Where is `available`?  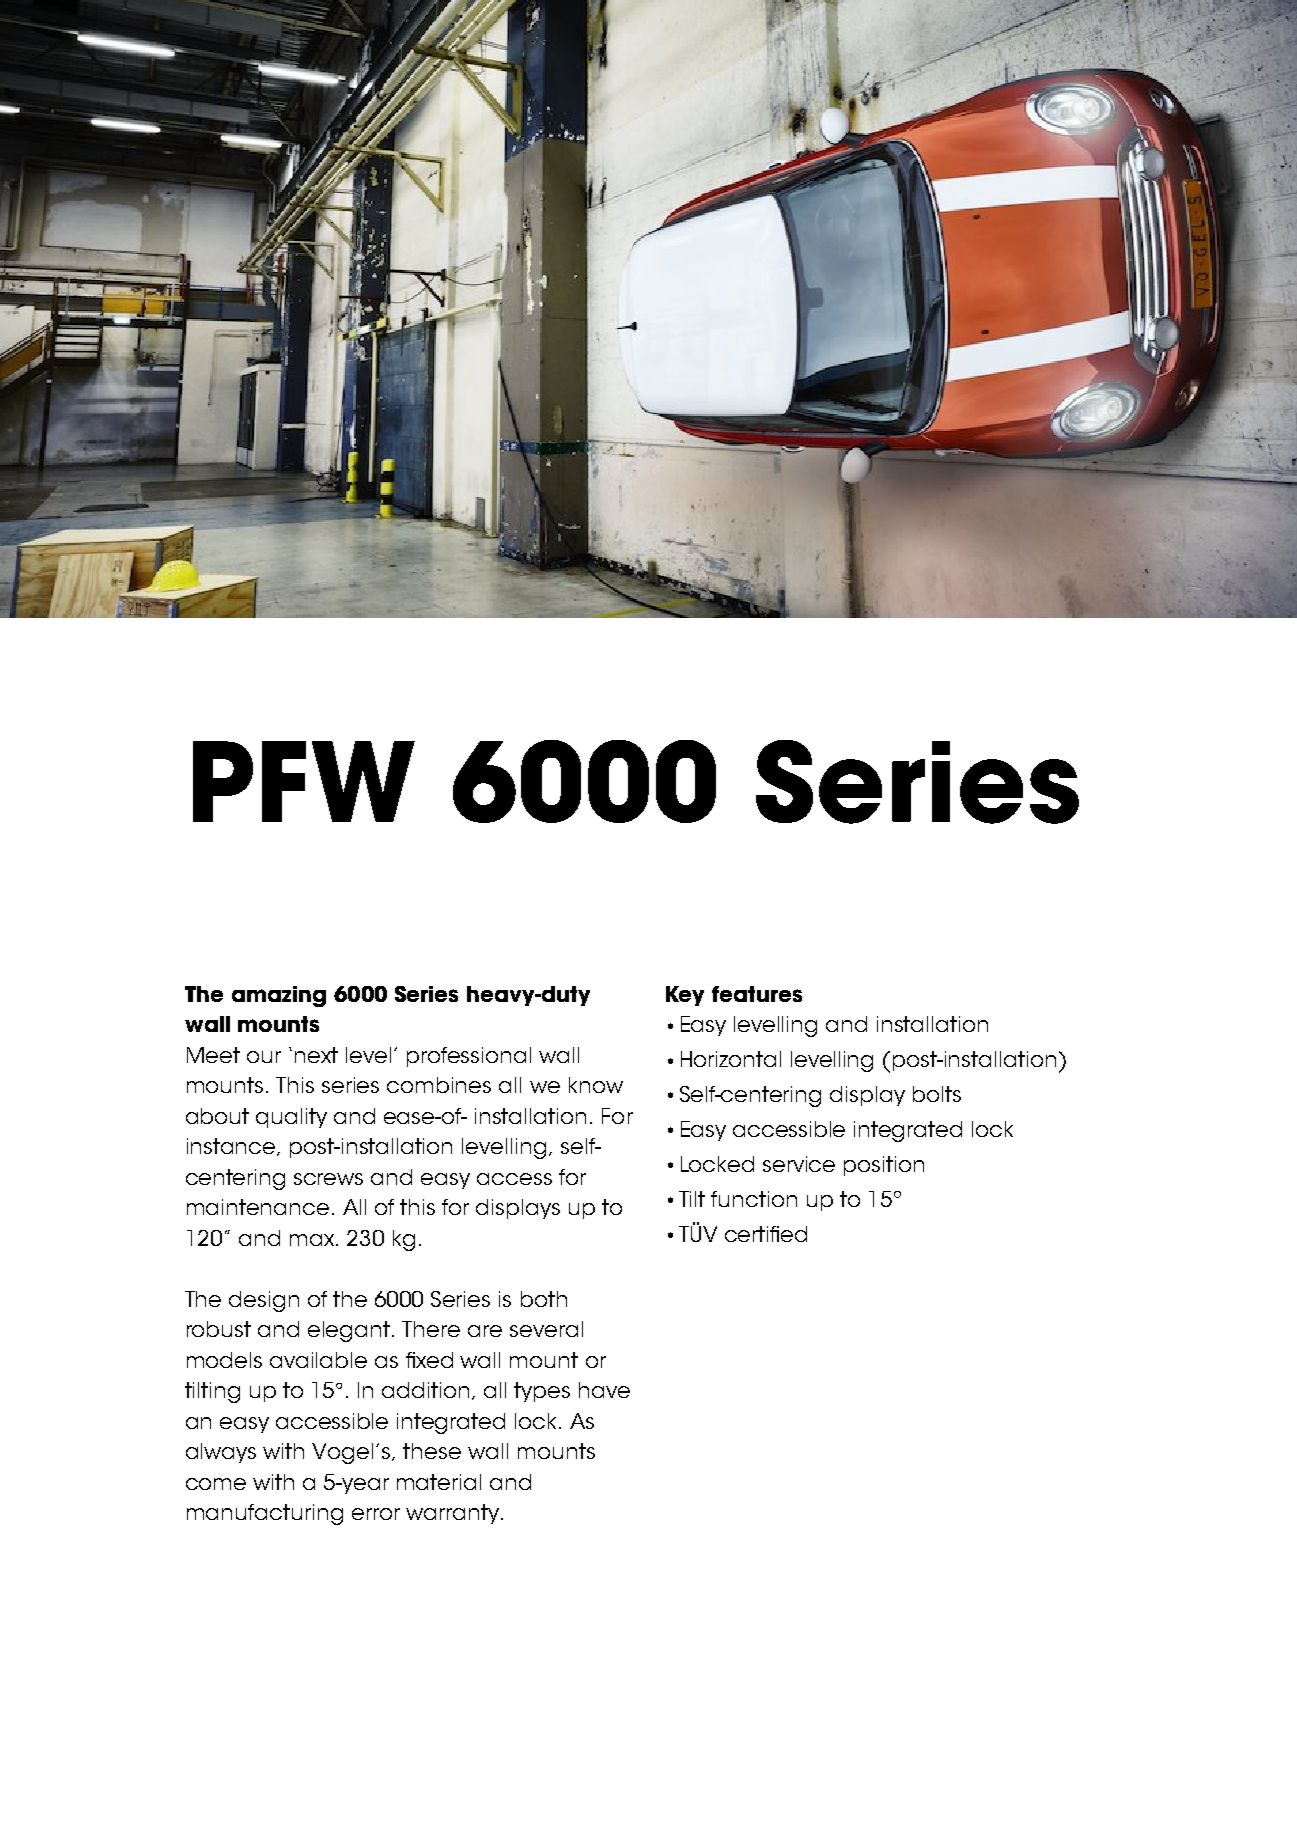 available is located at coordinates (318, 1360).
